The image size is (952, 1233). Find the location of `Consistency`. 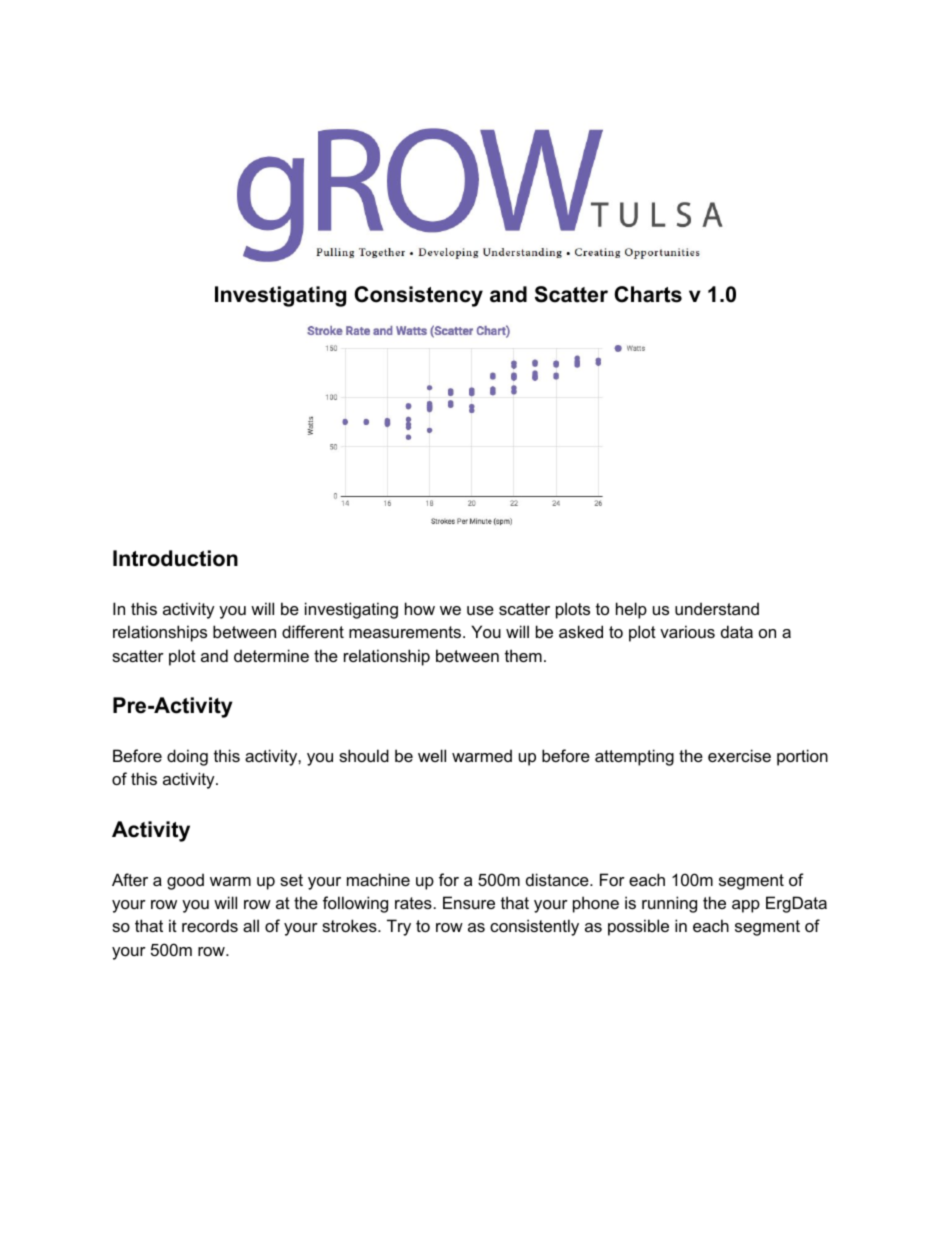

Consistency is located at coordinates (418, 296).
